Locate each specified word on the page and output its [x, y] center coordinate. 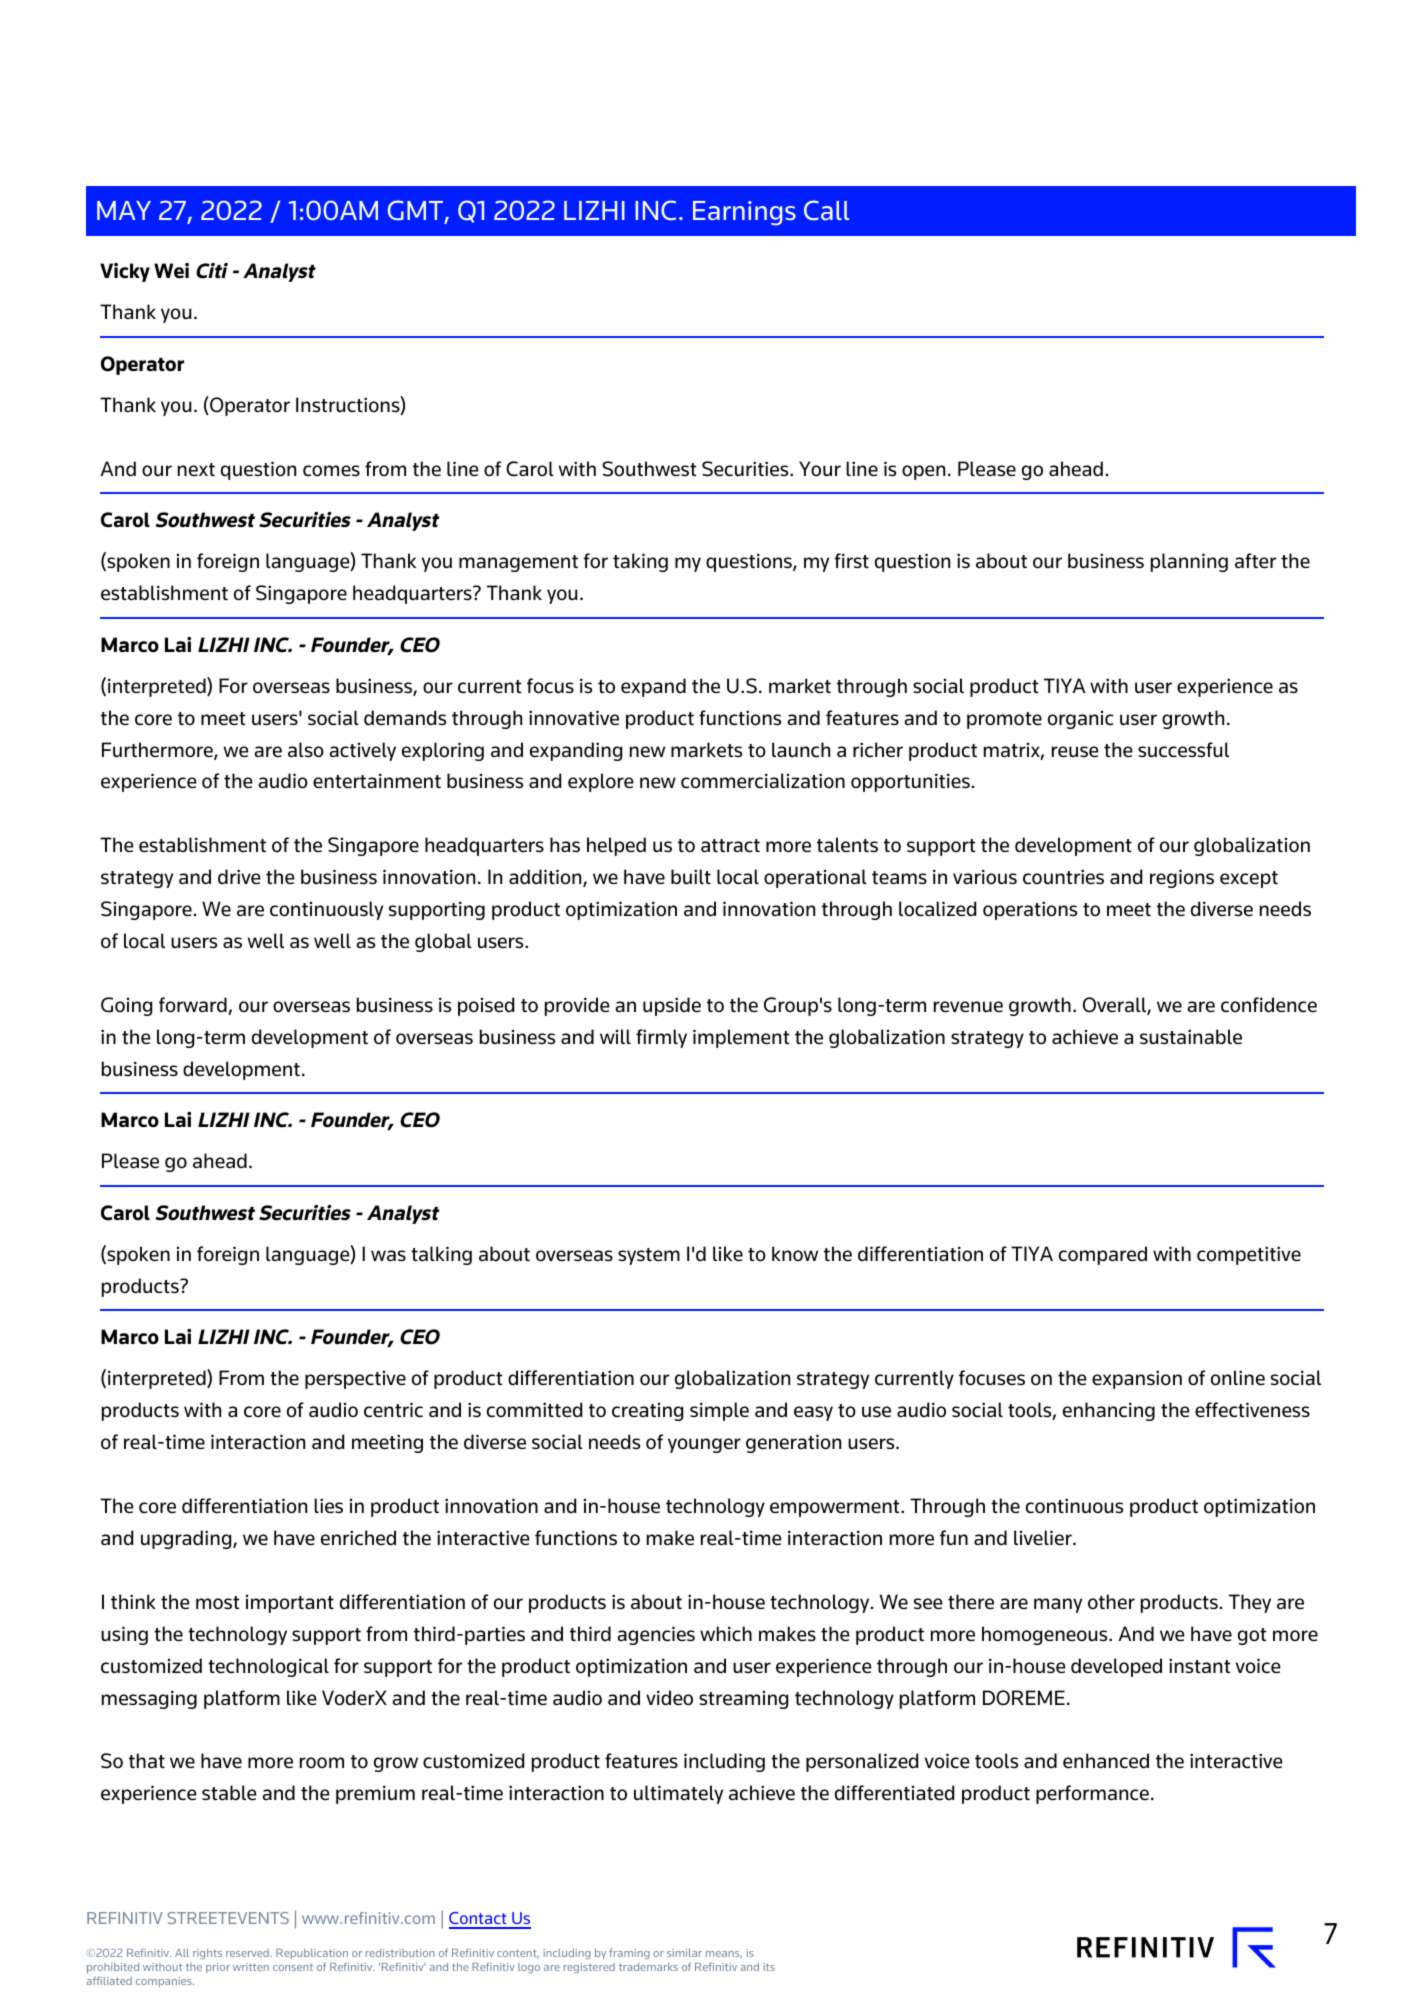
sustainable [1191, 1036]
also [306, 750]
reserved [247, 1953]
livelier [1044, 1538]
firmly [661, 1038]
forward [194, 1006]
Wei [171, 271]
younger [704, 1445]
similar [684, 1953]
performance [1092, 1794]
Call [826, 210]
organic [1080, 720]
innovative [574, 717]
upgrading [187, 1539]
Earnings [744, 213]
